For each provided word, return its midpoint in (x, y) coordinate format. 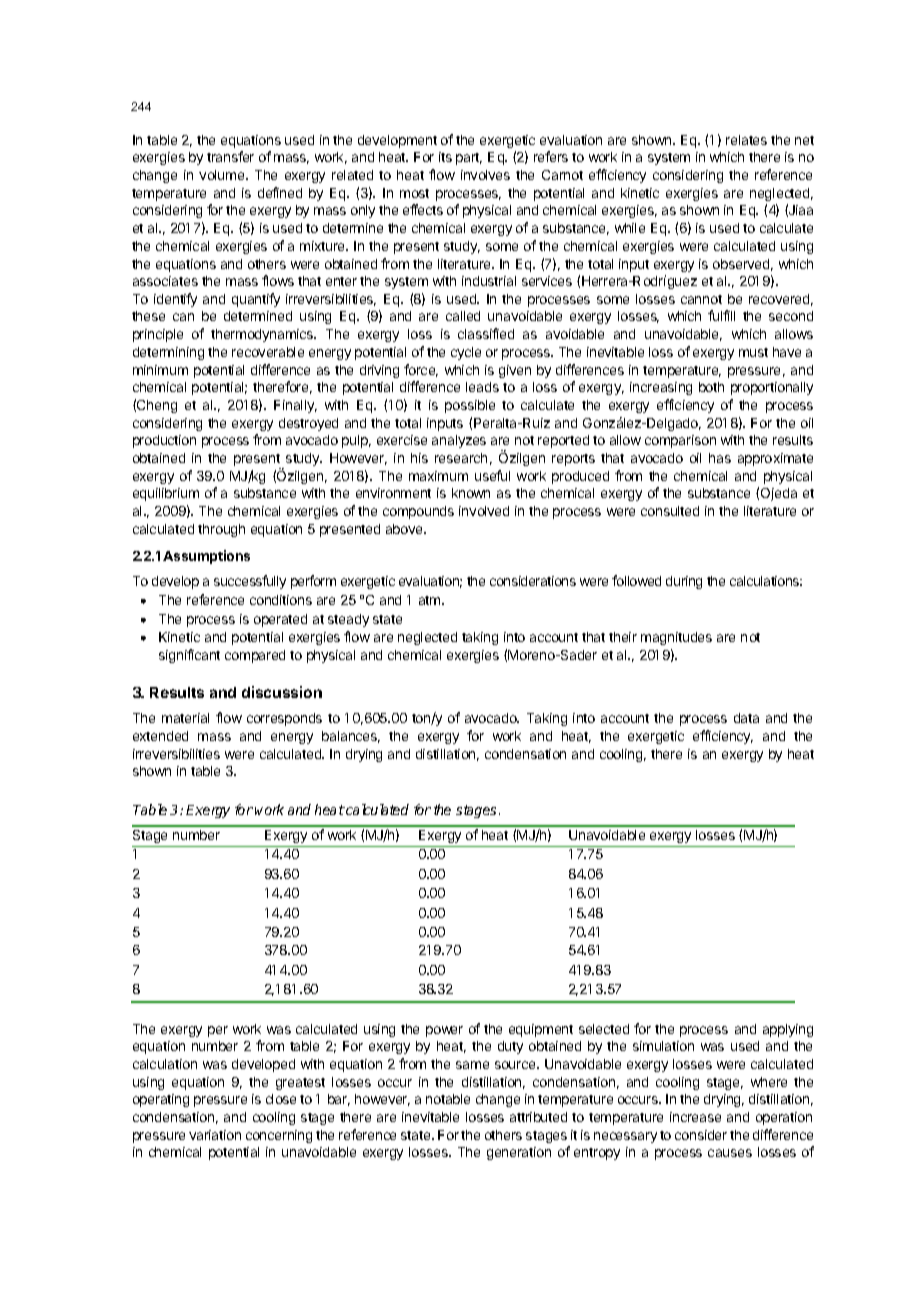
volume (223, 175)
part (469, 159)
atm (431, 600)
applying (788, 1030)
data (746, 718)
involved (484, 511)
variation (215, 1135)
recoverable (268, 352)
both (711, 387)
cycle (466, 353)
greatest (300, 1084)
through (221, 530)
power (444, 1031)
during (684, 582)
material (185, 718)
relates (746, 140)
